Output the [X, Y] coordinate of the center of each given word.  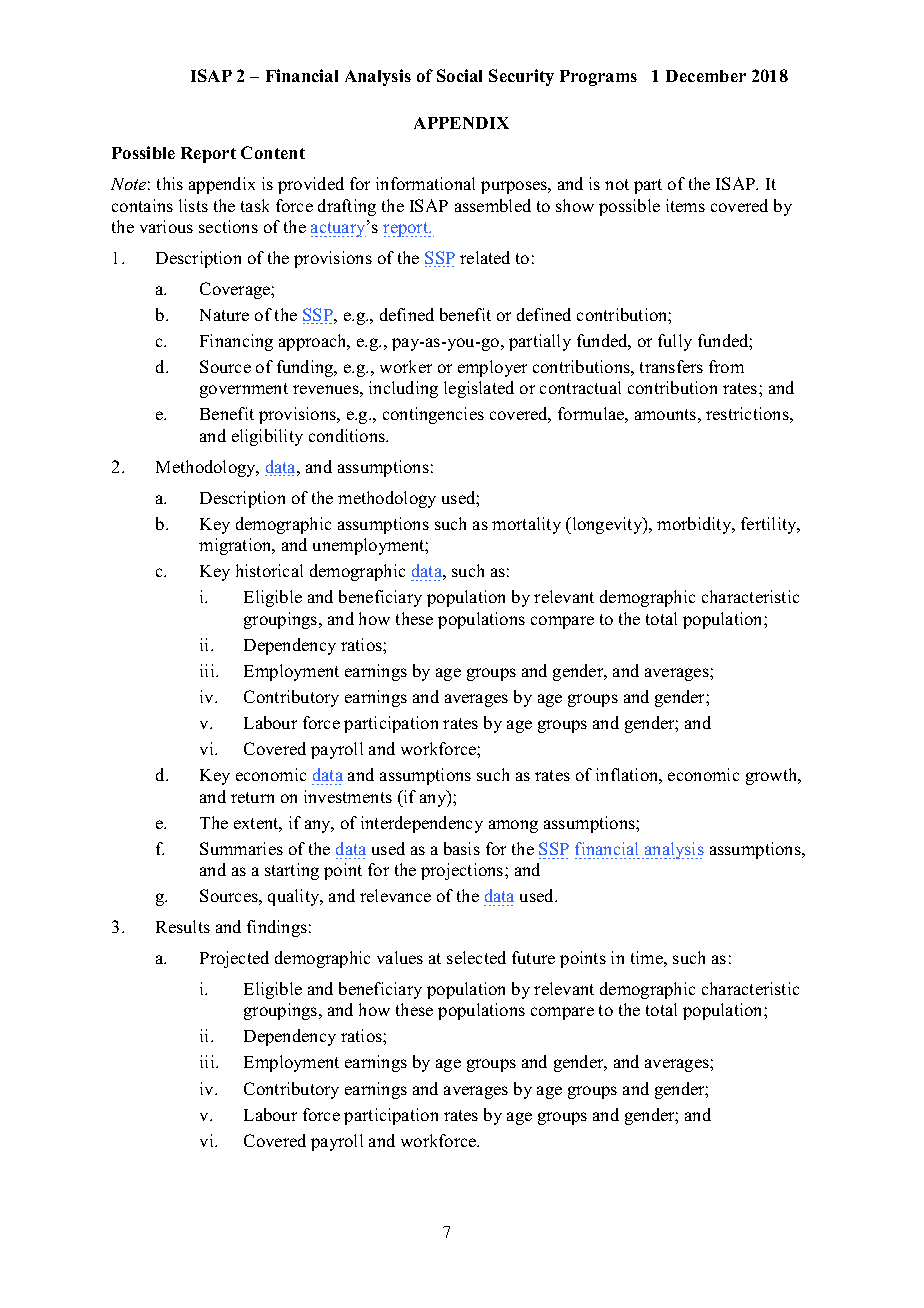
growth [773, 776]
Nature [224, 315]
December [706, 76]
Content [273, 152]
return [252, 797]
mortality [526, 525]
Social [459, 75]
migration [236, 546]
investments [348, 796]
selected [476, 957]
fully [675, 342]
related [485, 257]
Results [183, 926]
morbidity [695, 525]
